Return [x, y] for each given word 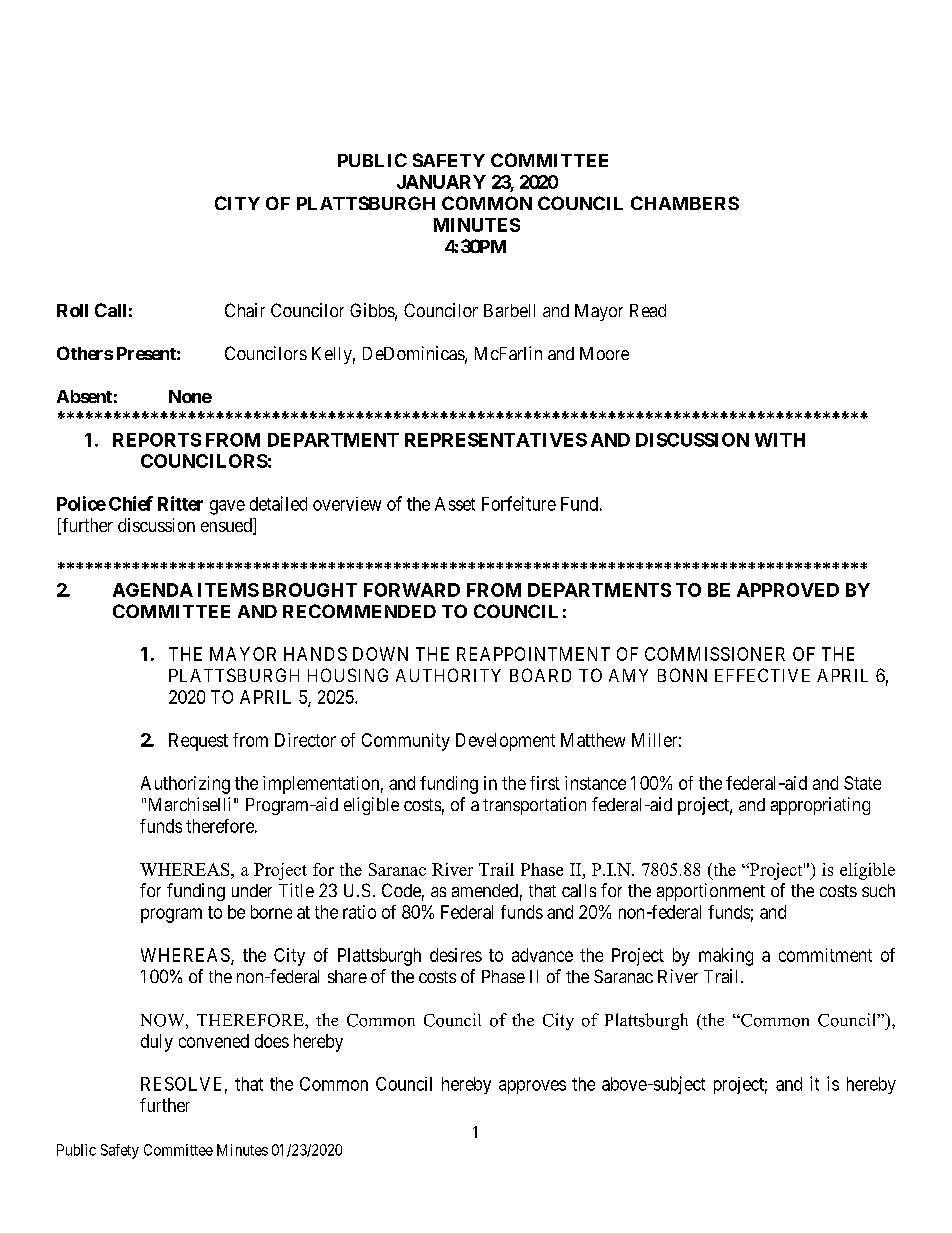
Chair [245, 310]
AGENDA [153, 590]
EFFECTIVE [762, 675]
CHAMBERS [685, 203]
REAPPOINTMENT [533, 654]
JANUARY [441, 182]
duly [157, 1043]
